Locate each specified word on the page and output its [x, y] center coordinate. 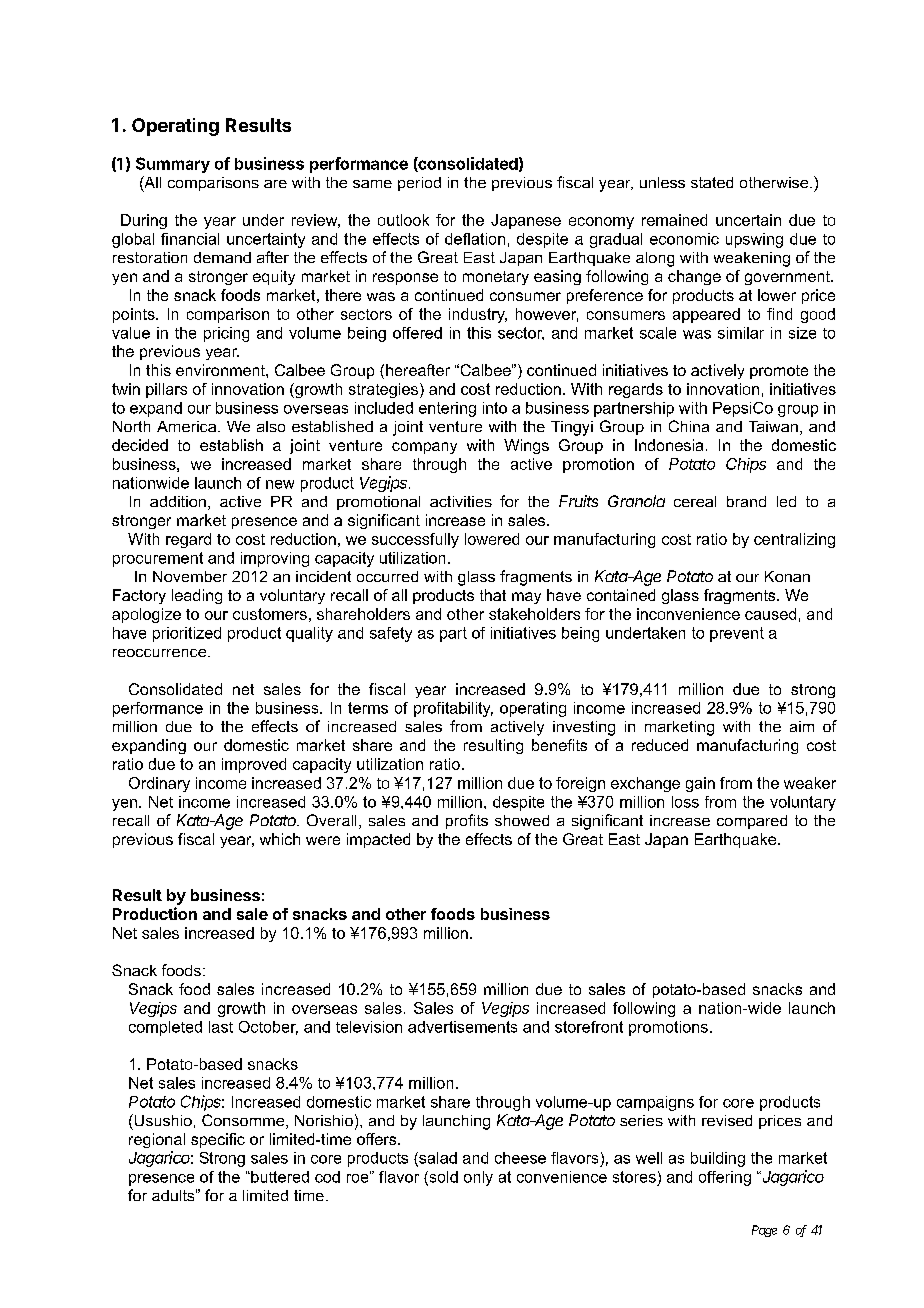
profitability [453, 709]
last [221, 1027]
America [188, 426]
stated [712, 182]
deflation [475, 239]
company [424, 448]
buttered [279, 1177]
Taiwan [773, 426]
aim [802, 726]
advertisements [462, 1027]
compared [752, 822]
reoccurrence [161, 653]
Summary [173, 165]
